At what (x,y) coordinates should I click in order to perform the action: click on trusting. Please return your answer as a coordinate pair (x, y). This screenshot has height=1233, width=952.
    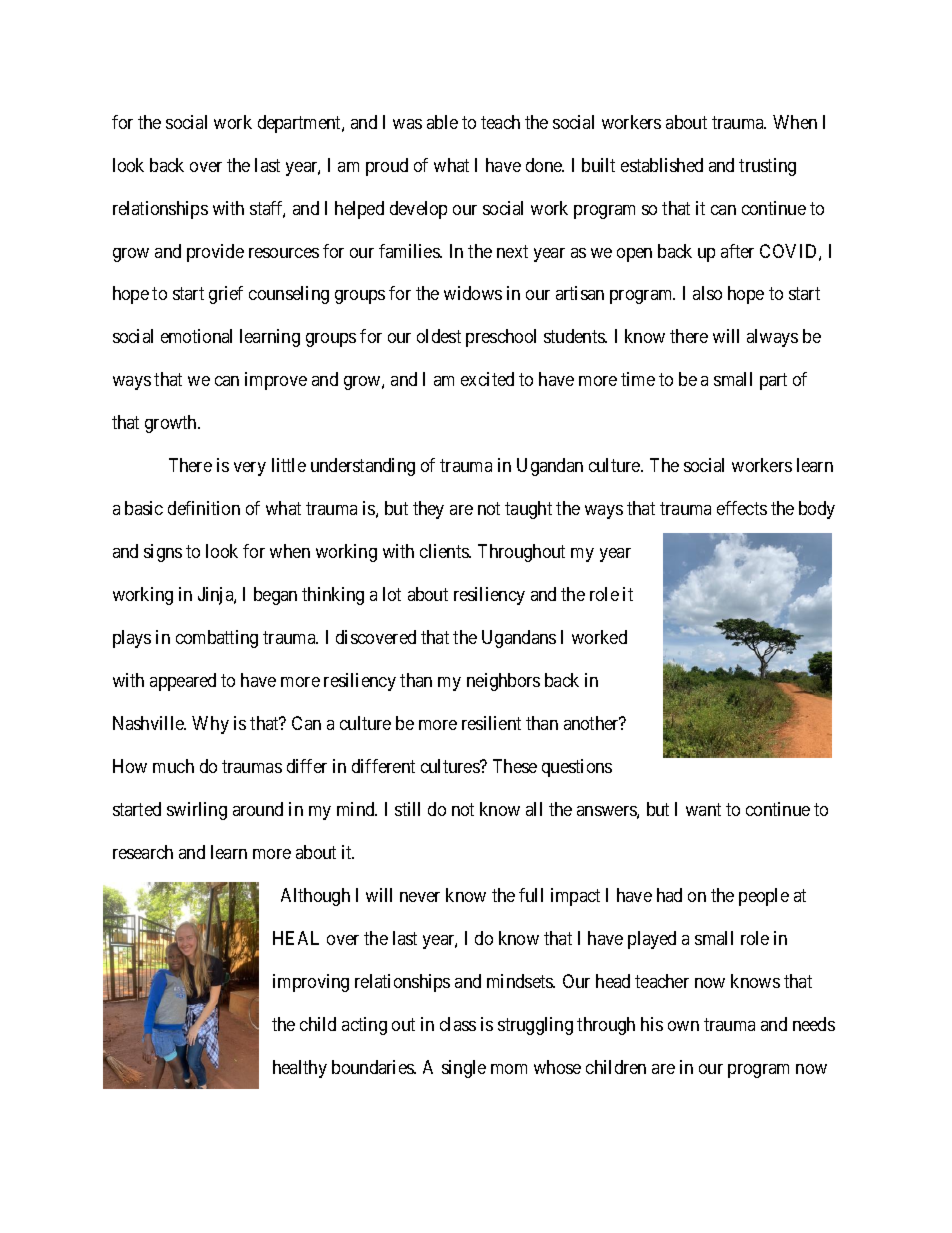
    Looking at the image, I should click on (767, 167).
